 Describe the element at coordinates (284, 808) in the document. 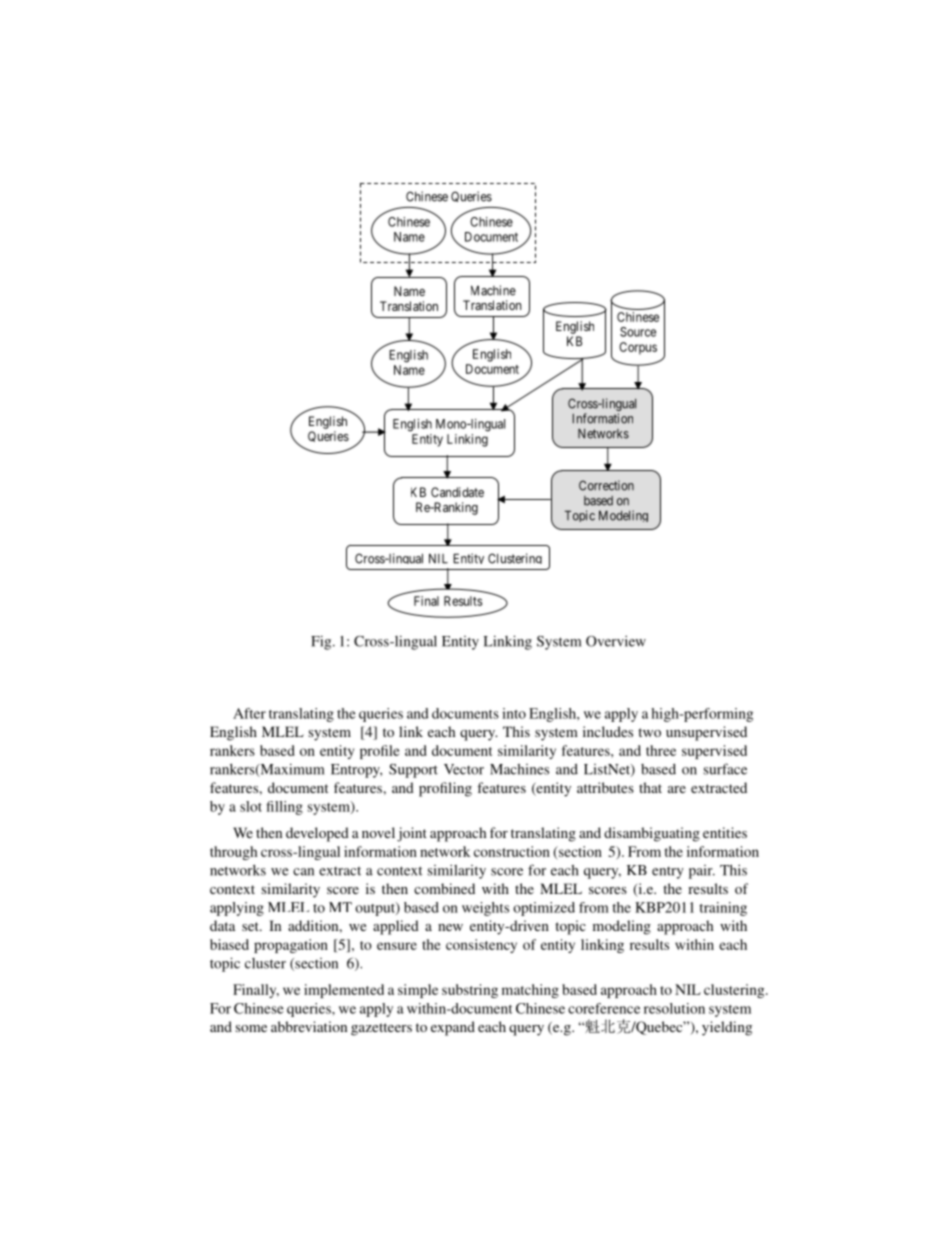

I see `filling` at that location.
